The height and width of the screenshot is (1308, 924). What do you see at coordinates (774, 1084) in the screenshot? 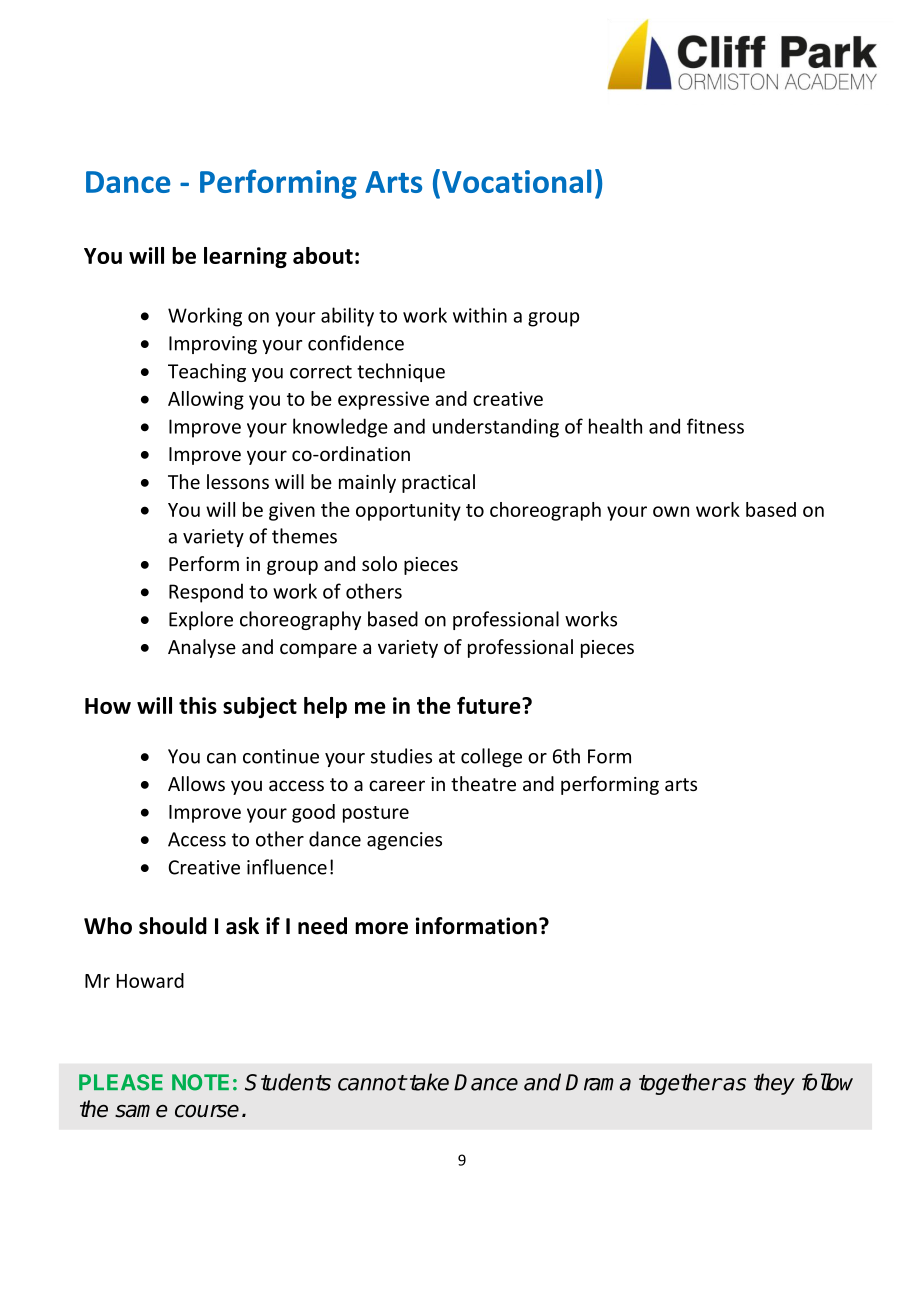
I see `they` at bounding box center [774, 1084].
